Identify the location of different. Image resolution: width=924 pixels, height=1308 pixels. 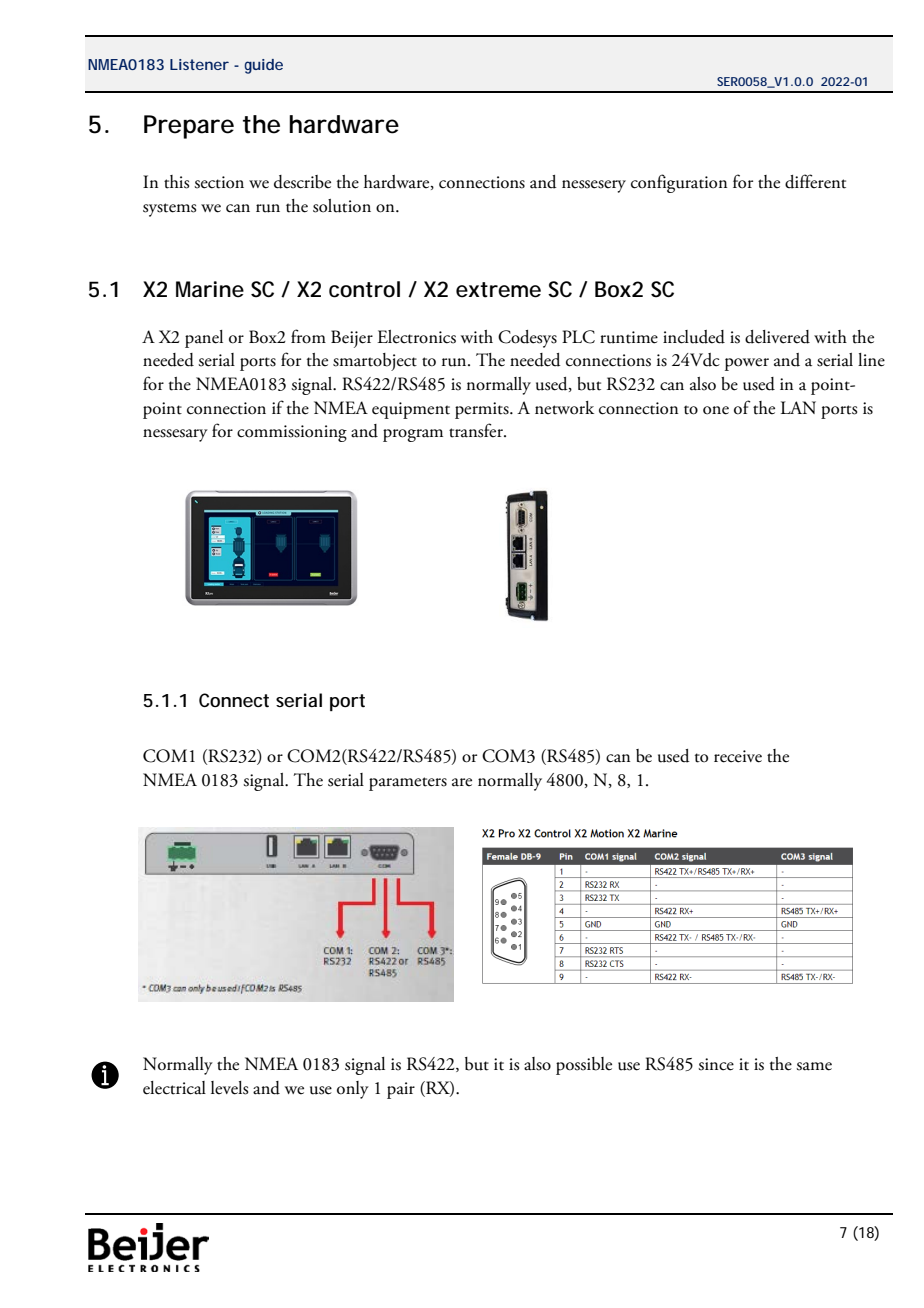
(815, 181).
